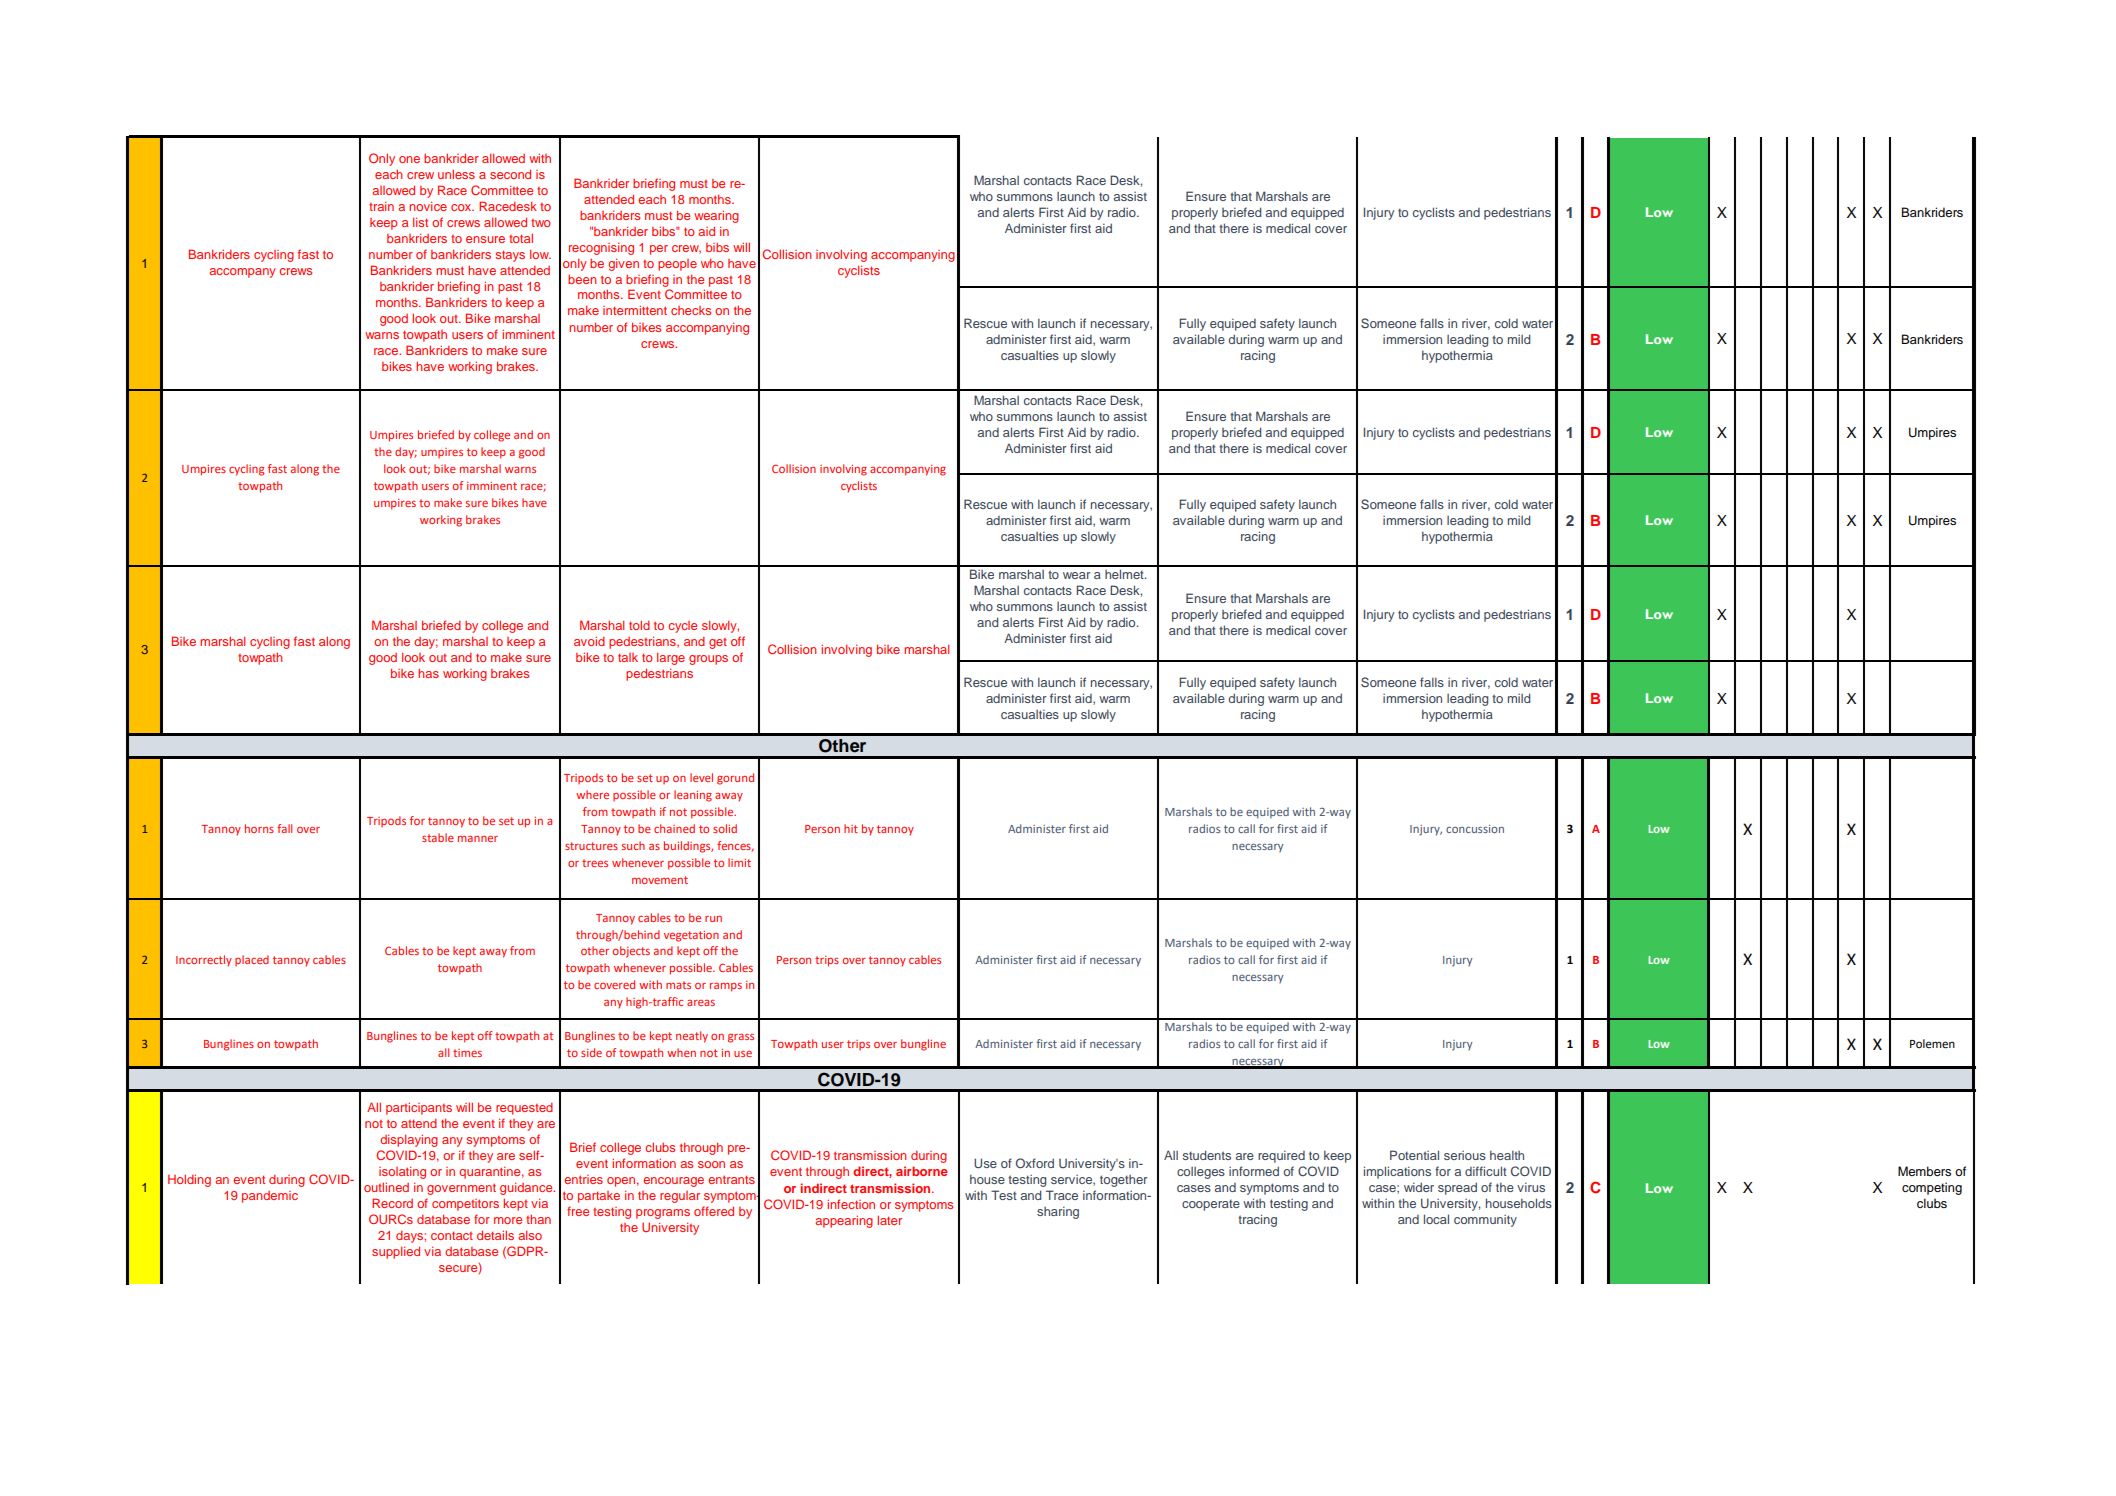 Image resolution: width=2116 pixels, height=1496 pixels. Describe the element at coordinates (1475, 829) in the image. I see `concussion` at that location.
